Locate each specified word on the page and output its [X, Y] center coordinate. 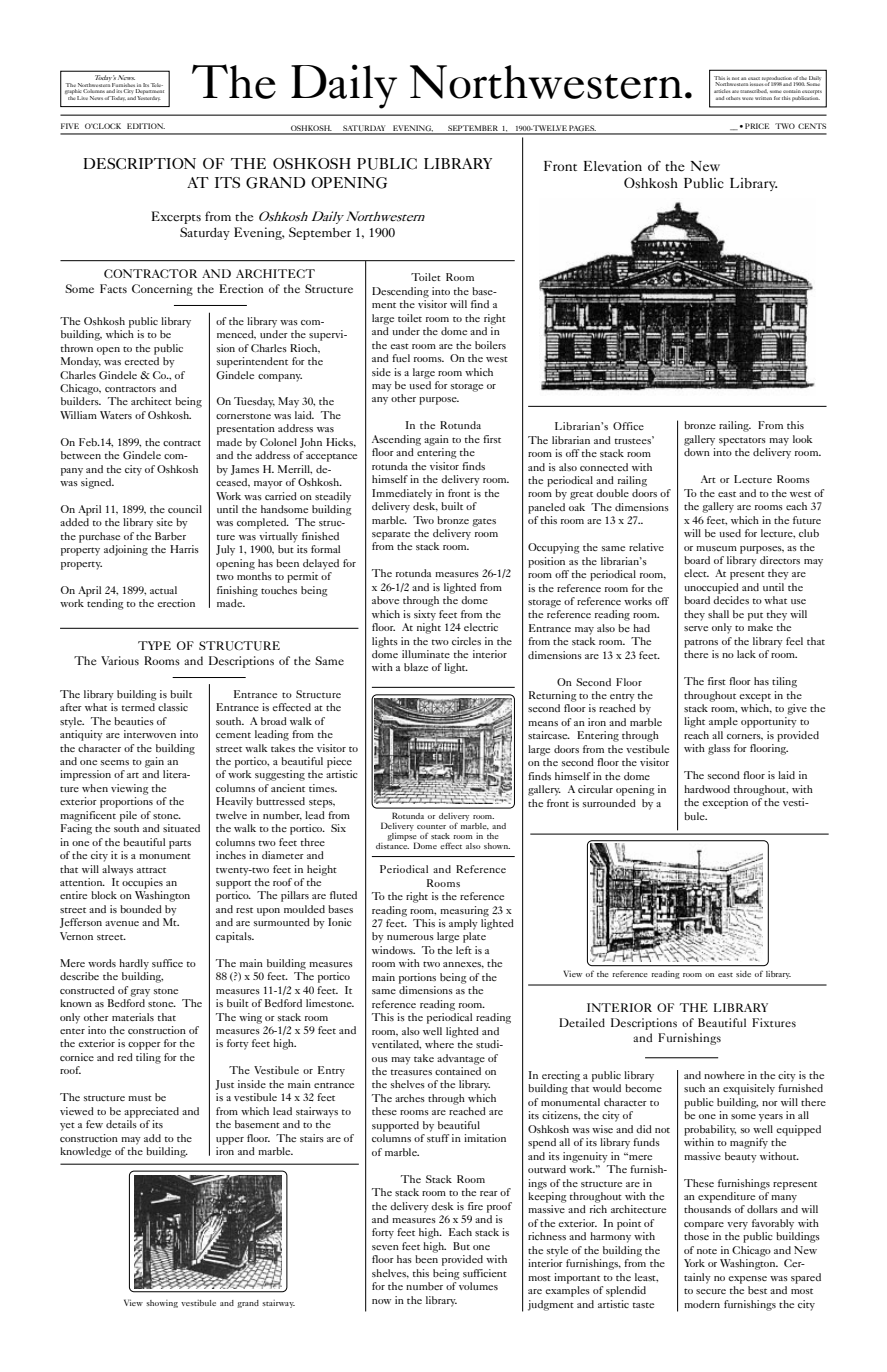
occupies [142, 883]
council [185, 509]
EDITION [146, 126]
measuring [464, 911]
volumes [478, 1286]
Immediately [402, 494]
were [747, 98]
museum [716, 548]
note [707, 1251]
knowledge [85, 1152]
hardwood [707, 789]
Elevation [613, 166]
